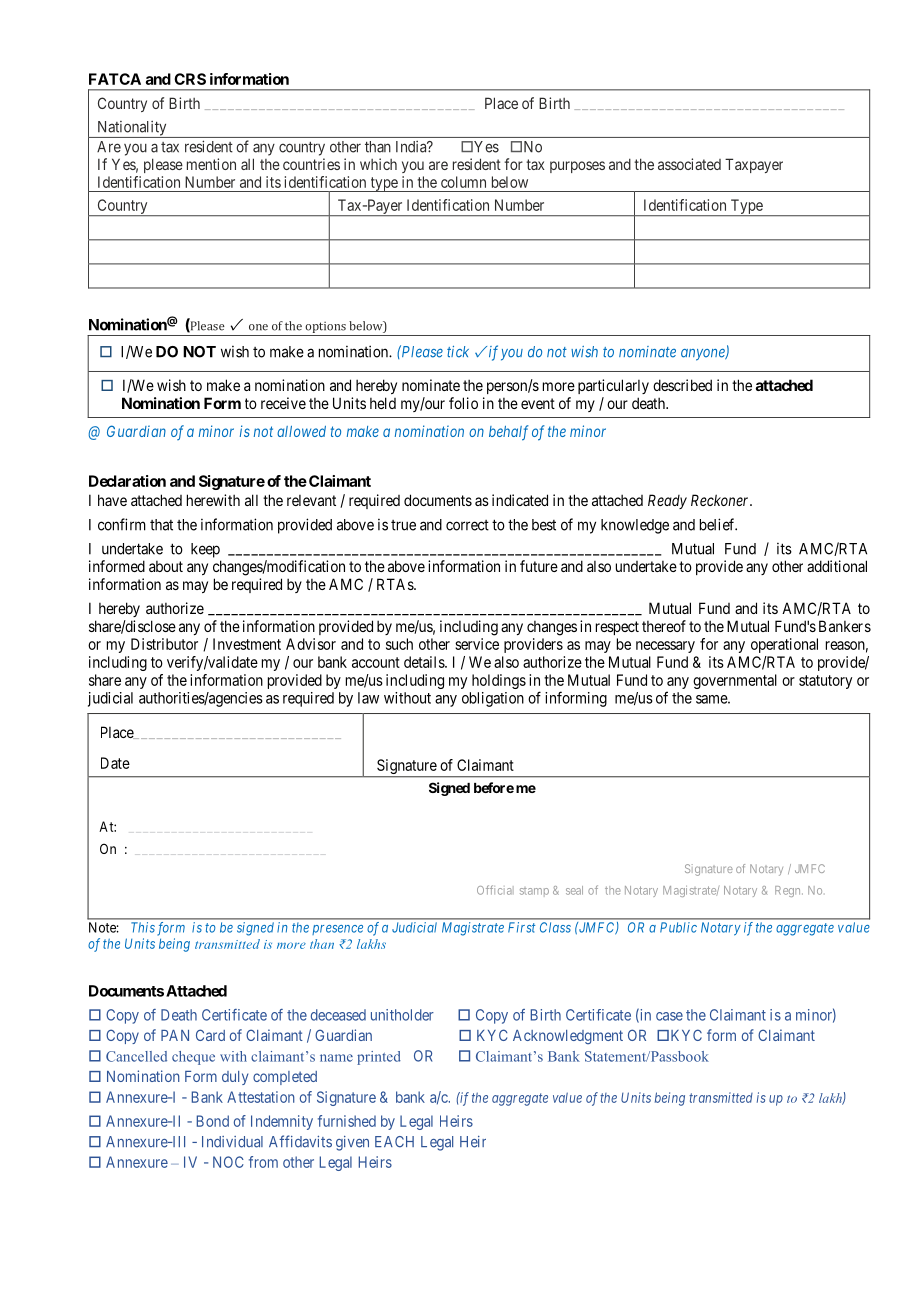  Describe the element at coordinates (493, 699) in the screenshot. I see `obligation` at that location.
